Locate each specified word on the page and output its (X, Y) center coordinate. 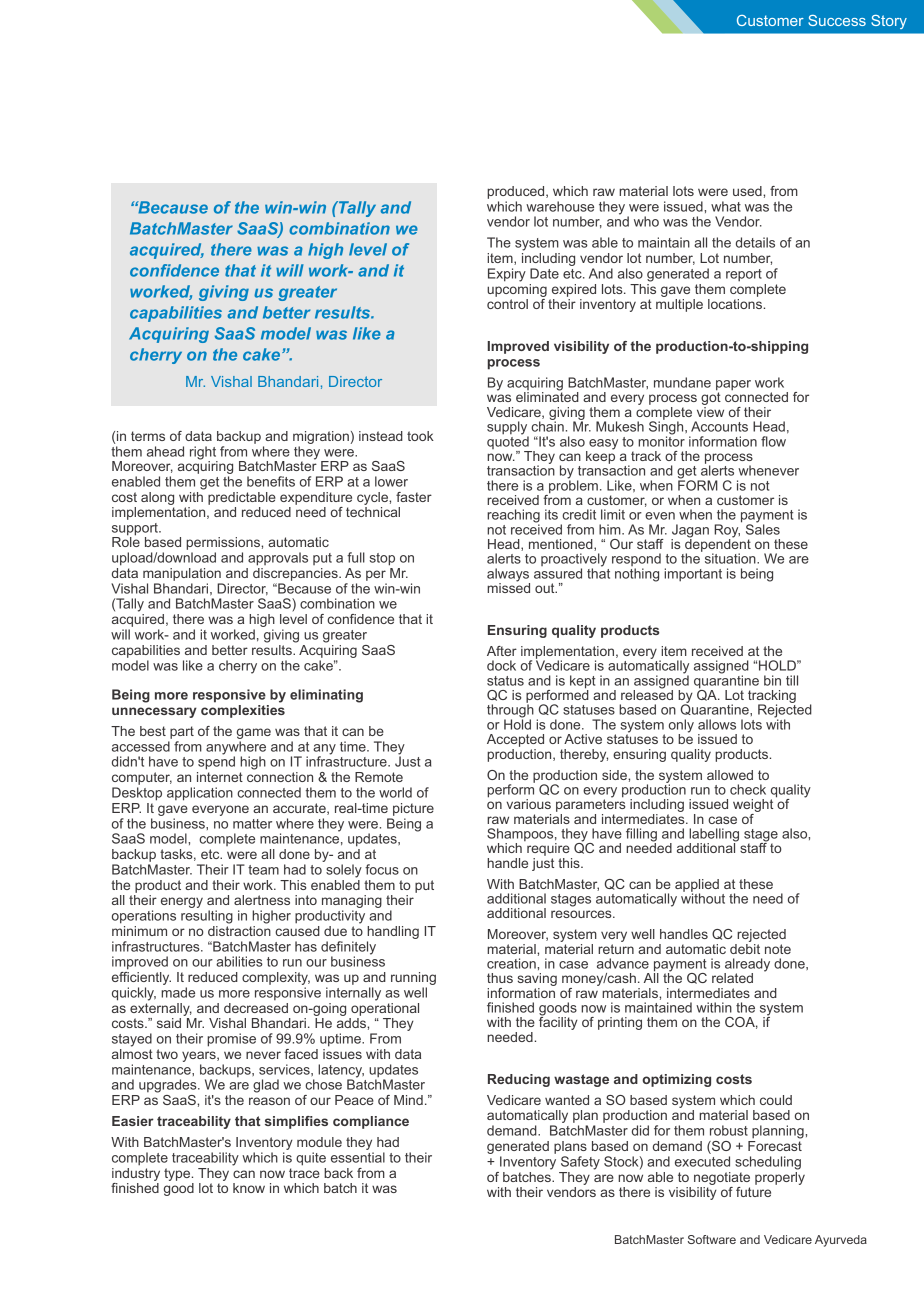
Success (837, 20)
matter (252, 824)
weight (753, 807)
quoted (509, 443)
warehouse (560, 206)
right (204, 454)
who (646, 221)
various (528, 804)
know (249, 1188)
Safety (580, 1163)
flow (774, 440)
